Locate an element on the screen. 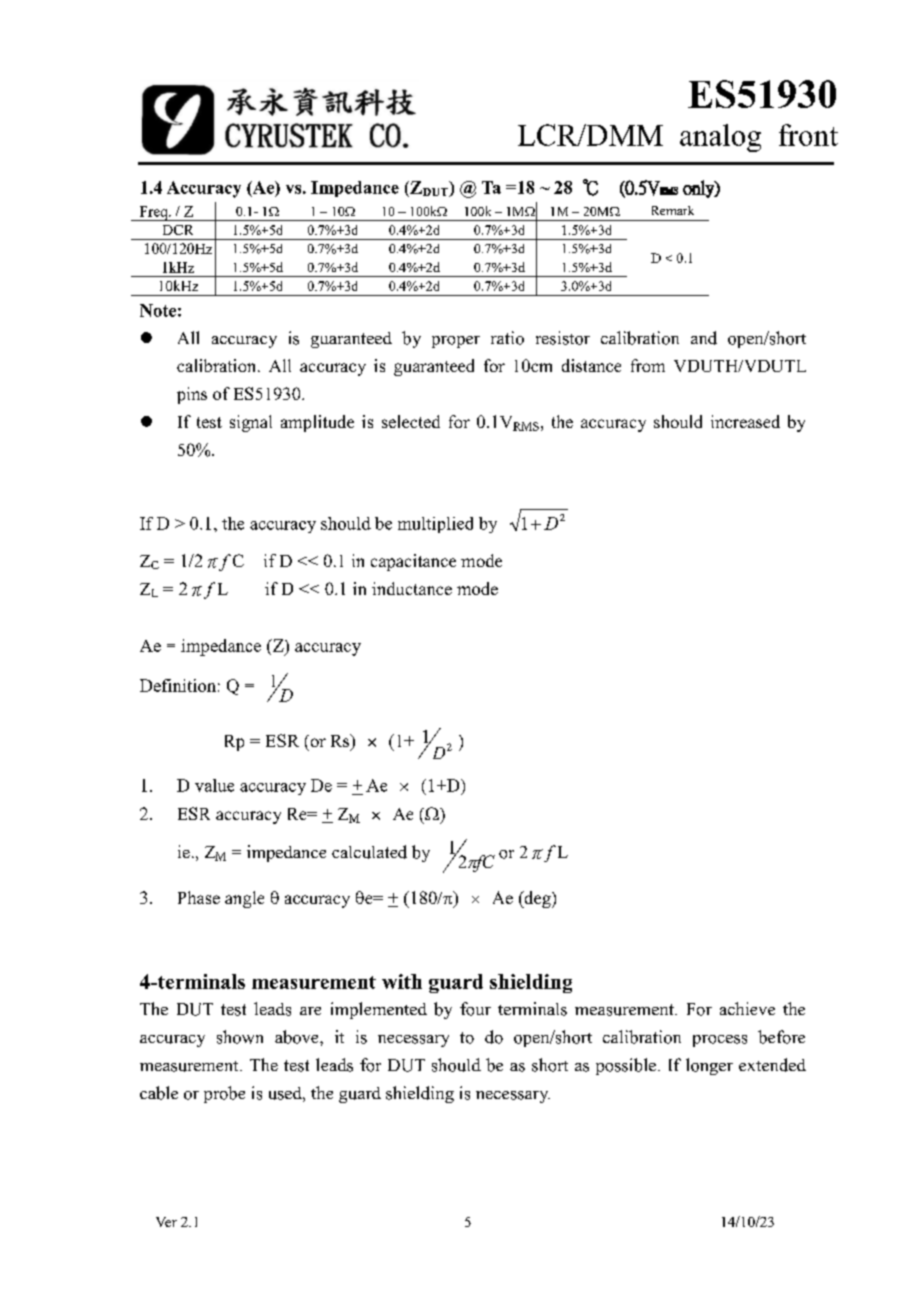  four is located at coordinates (475, 1009).
